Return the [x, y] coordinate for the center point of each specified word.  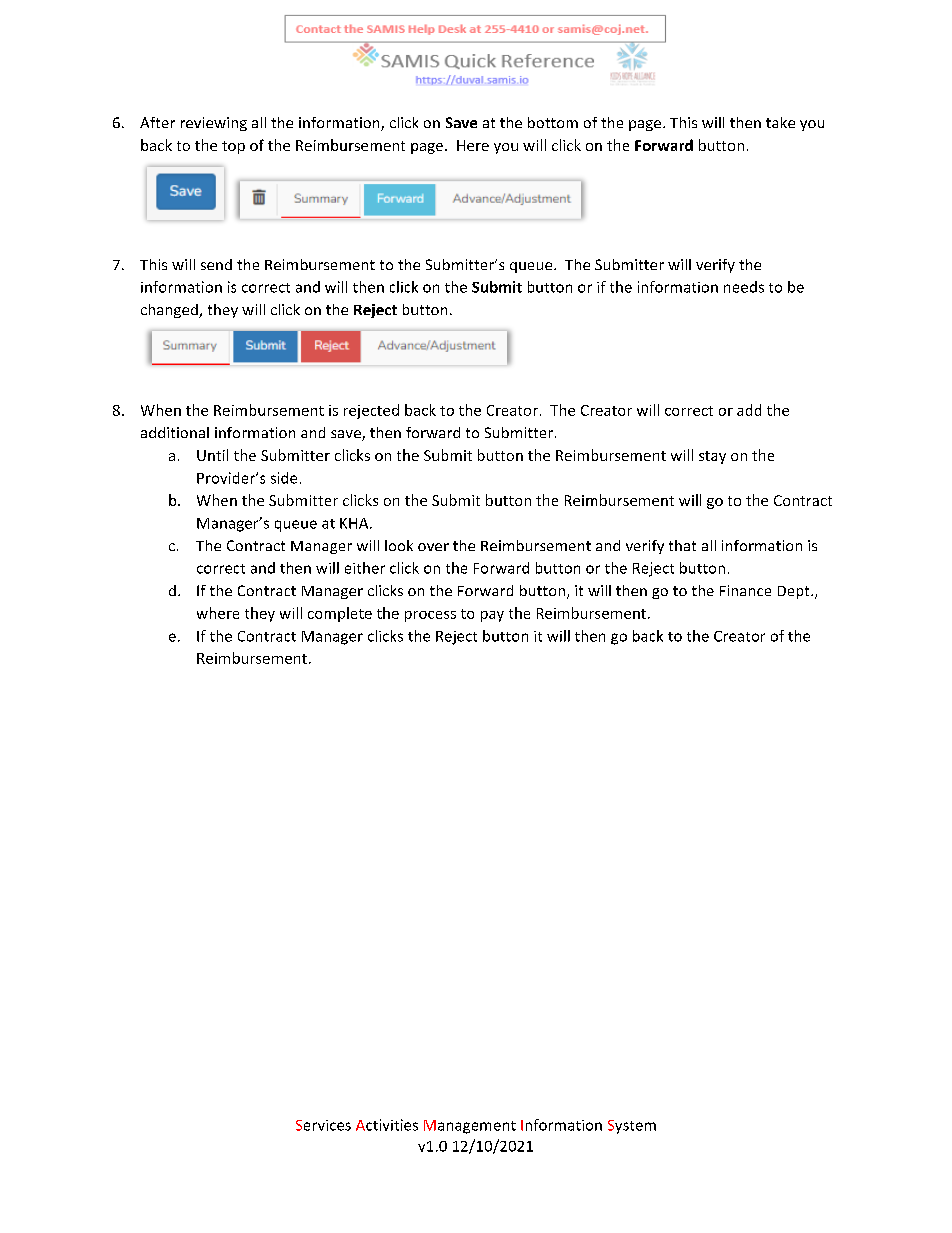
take [780, 122]
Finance [745, 590]
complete [340, 614]
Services [323, 1125]
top [233, 147]
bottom [553, 122]
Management [470, 1127]
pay [492, 616]
